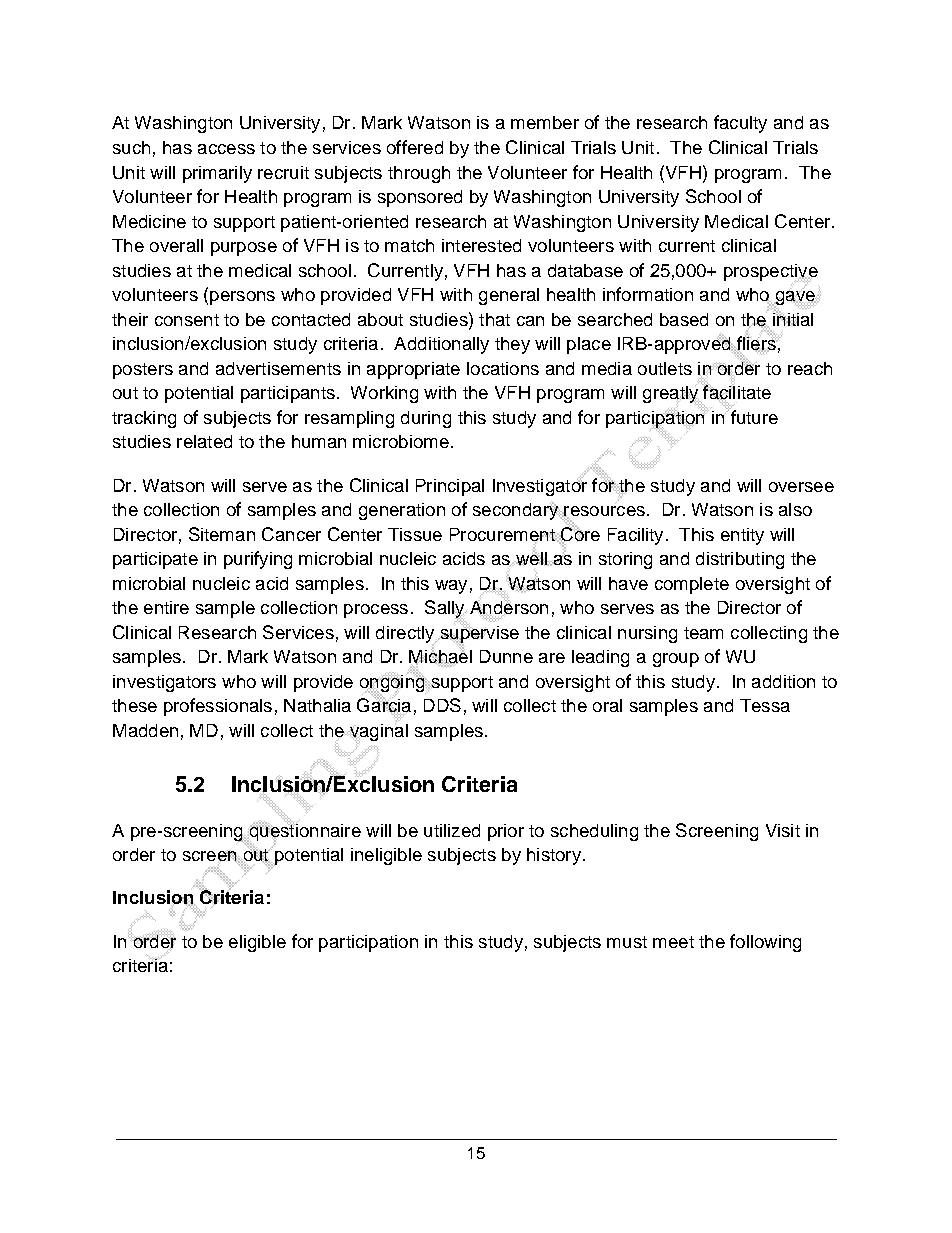 The height and width of the page is (1233, 952). I want to click on during, so click(426, 419).
